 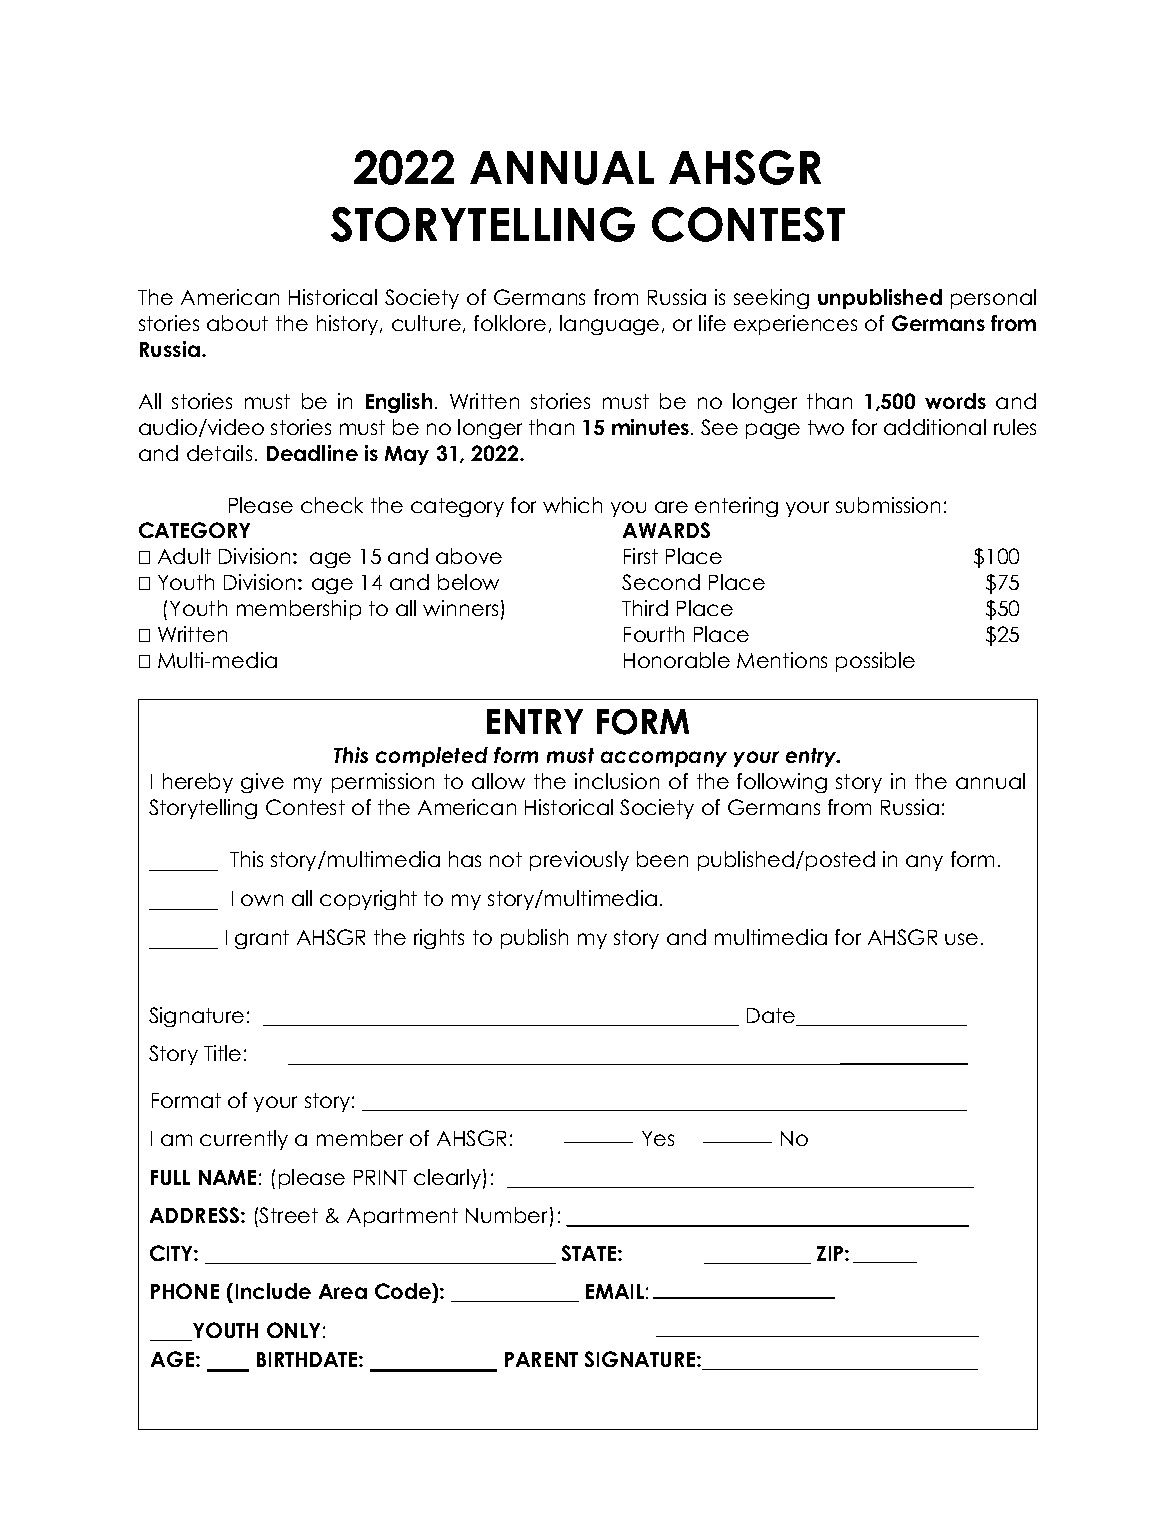 What do you see at coordinates (273, 1291) in the document?
I see `Include` at bounding box center [273, 1291].
